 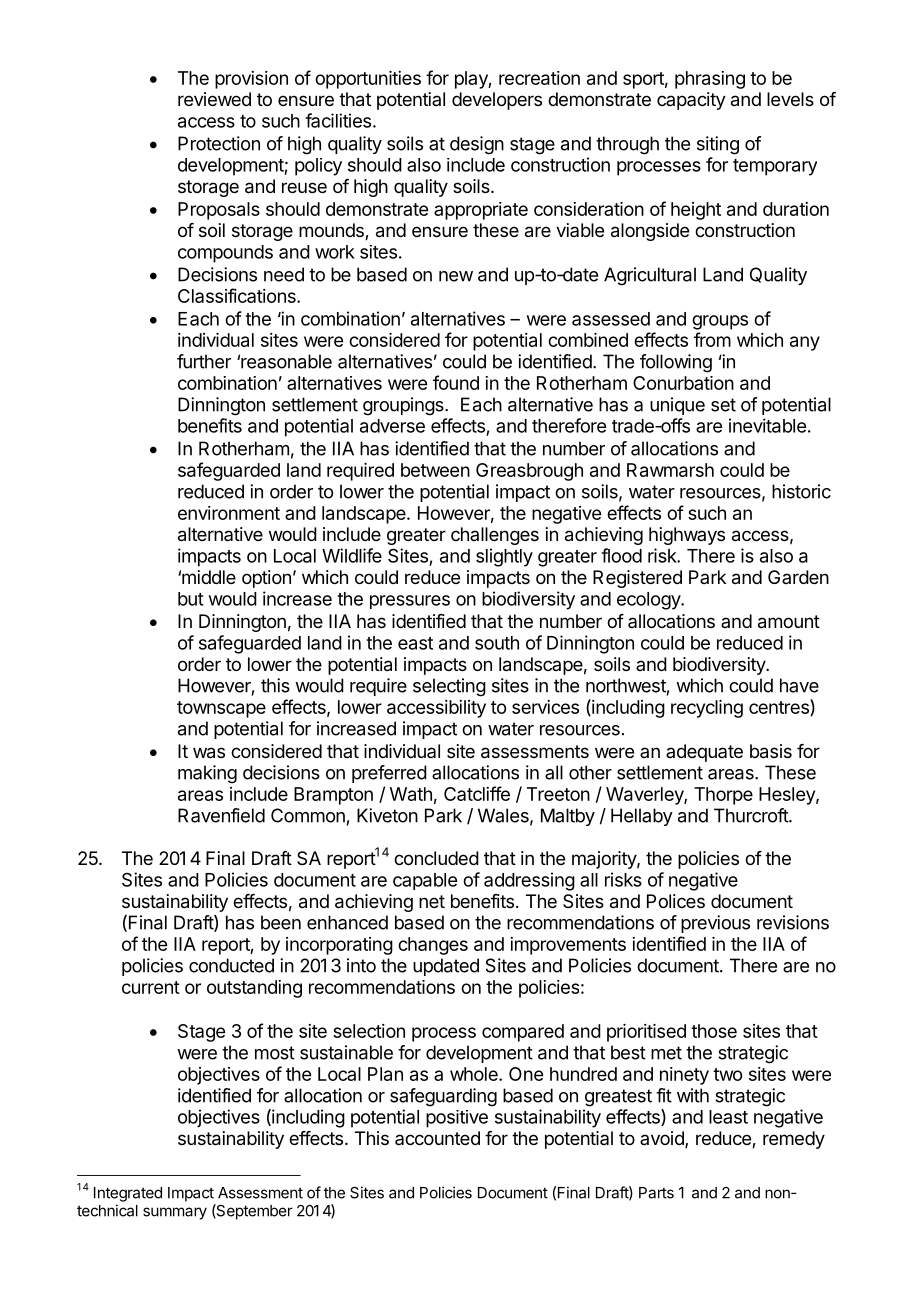 What do you see at coordinates (497, 643) in the screenshot?
I see `south` at bounding box center [497, 643].
